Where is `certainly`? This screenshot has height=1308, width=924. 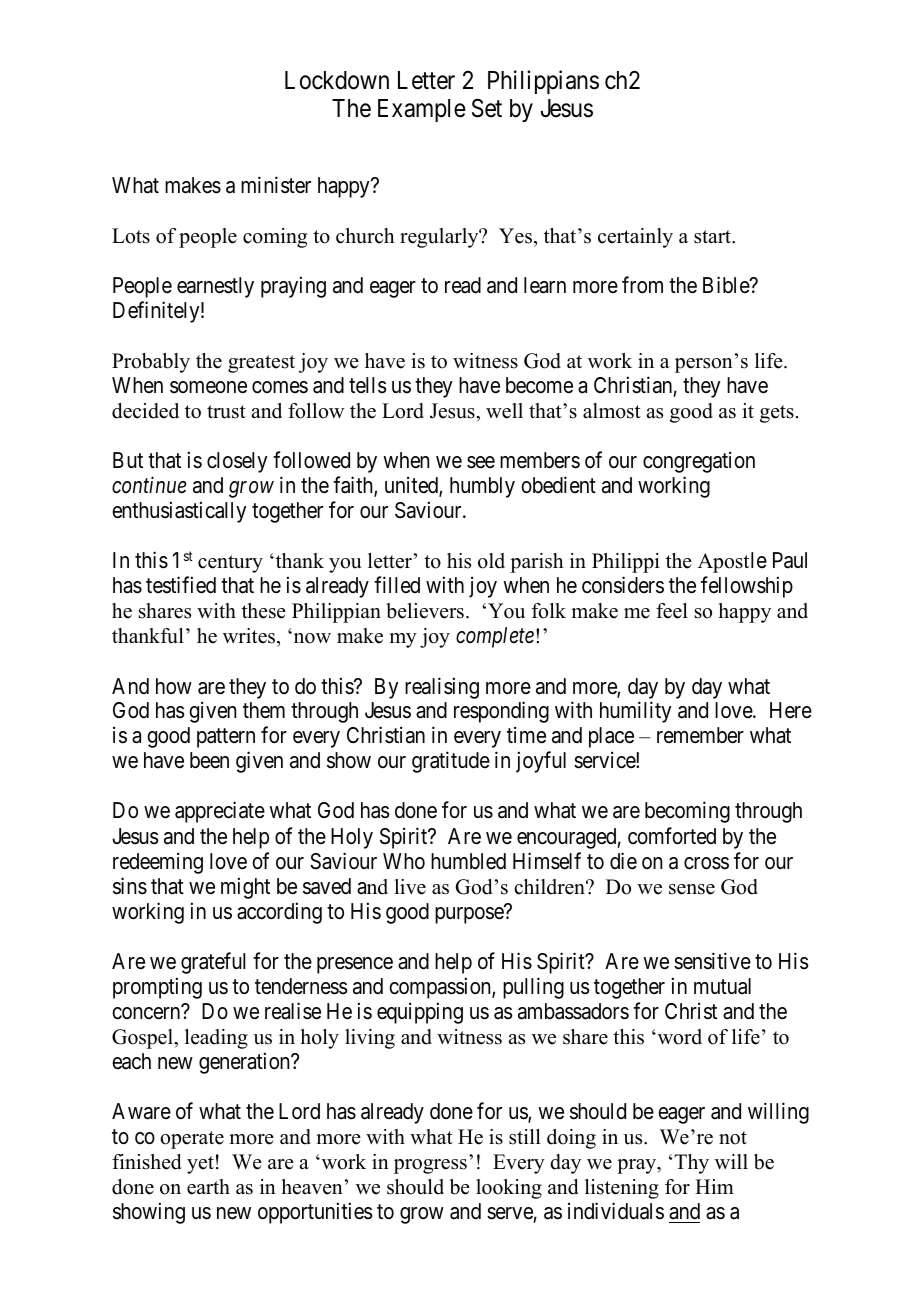 certainly is located at coordinates (635, 238).
